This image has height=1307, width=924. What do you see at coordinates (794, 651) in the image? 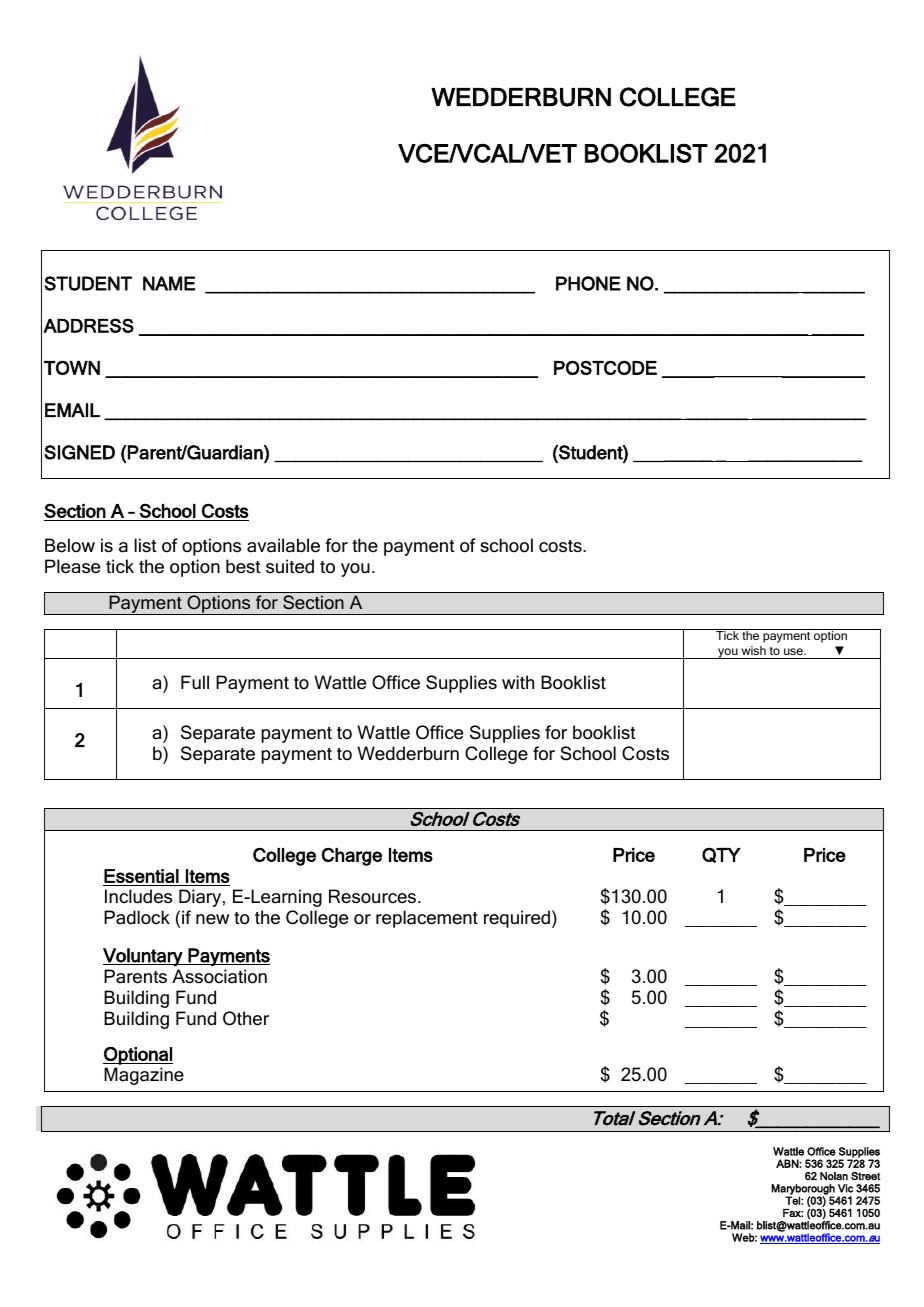
I see `use` at bounding box center [794, 651].
